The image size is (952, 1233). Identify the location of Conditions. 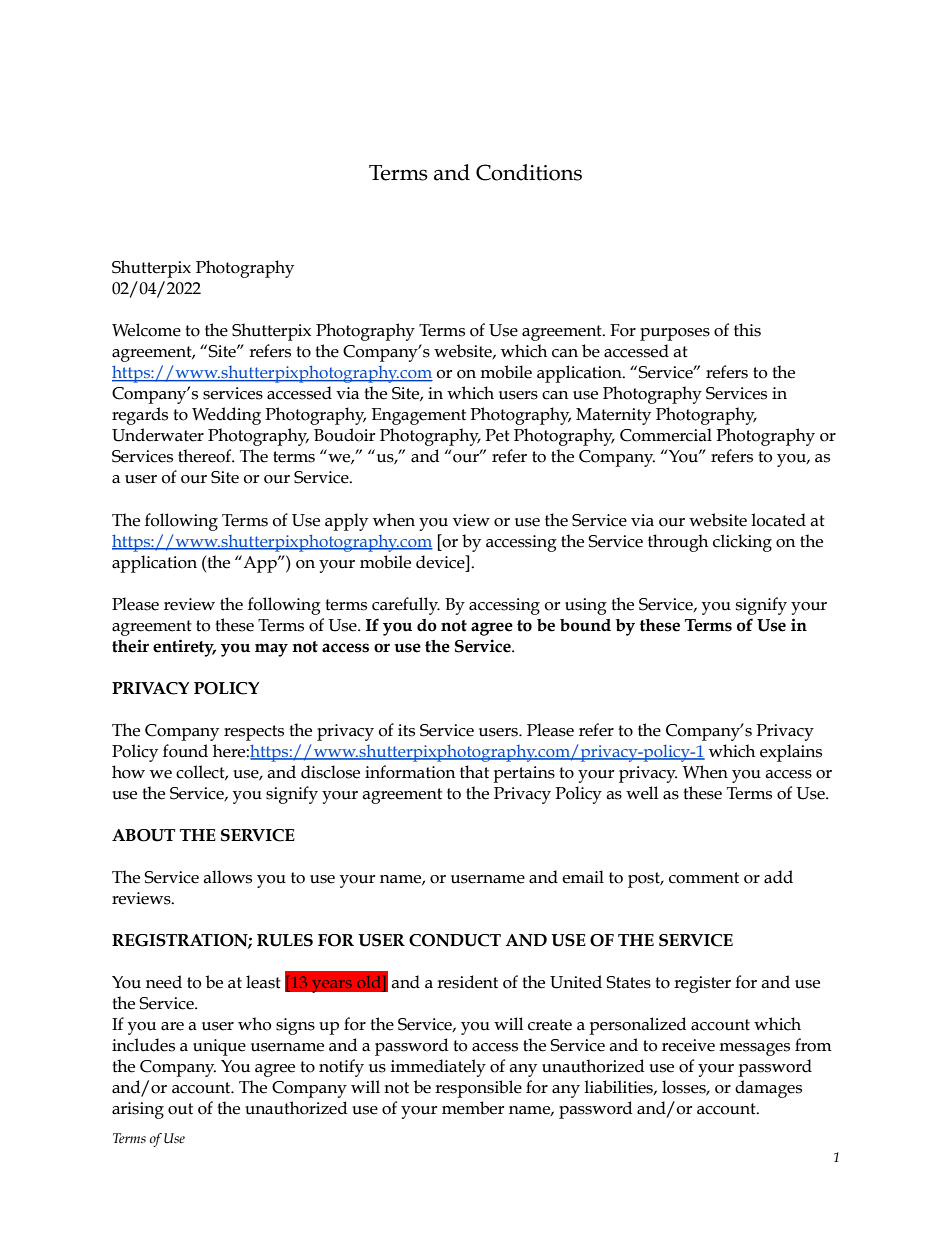
(529, 172).
